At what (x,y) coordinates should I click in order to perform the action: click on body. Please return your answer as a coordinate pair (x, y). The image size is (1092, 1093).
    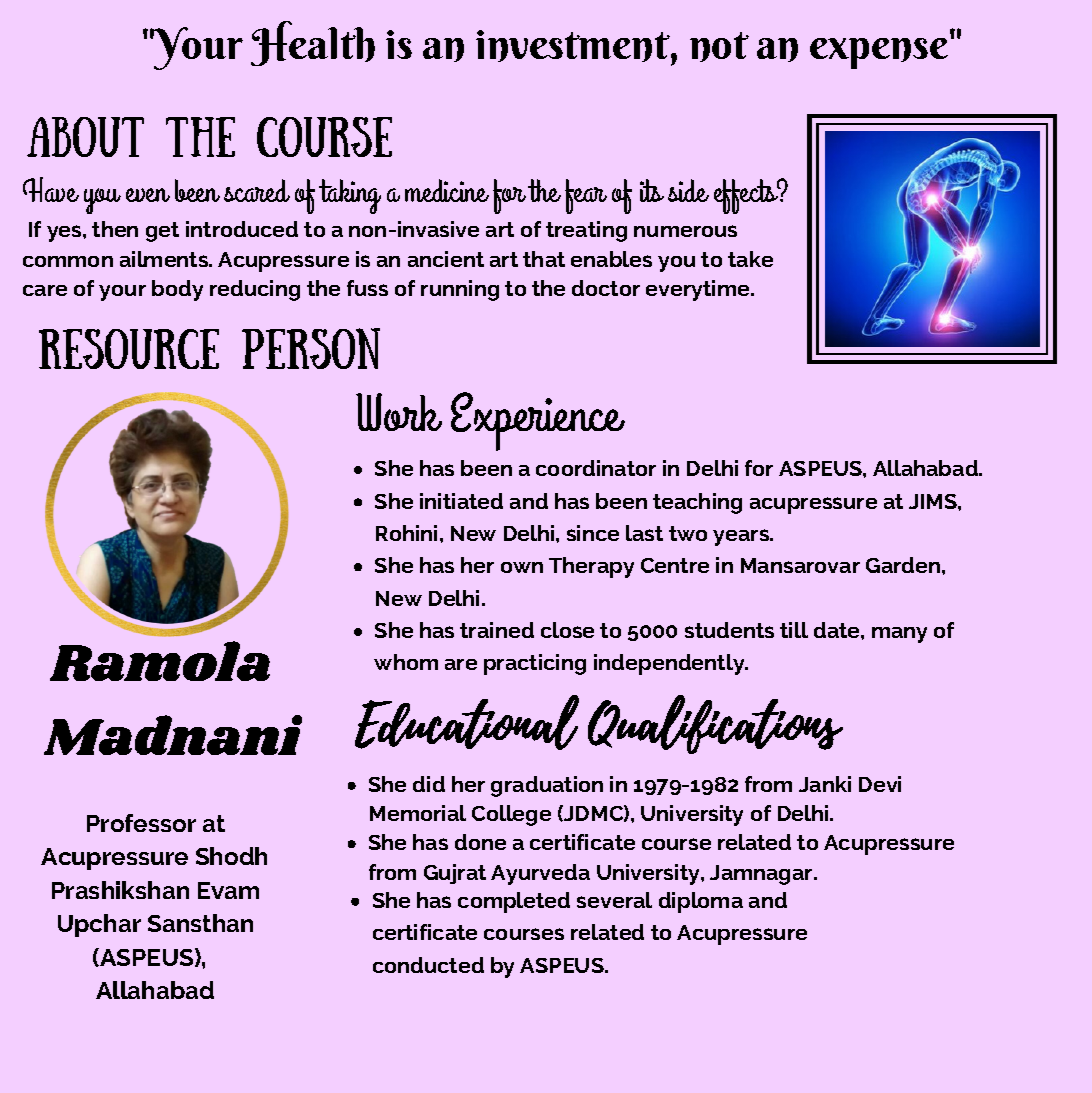
    Looking at the image, I should click on (177, 290).
